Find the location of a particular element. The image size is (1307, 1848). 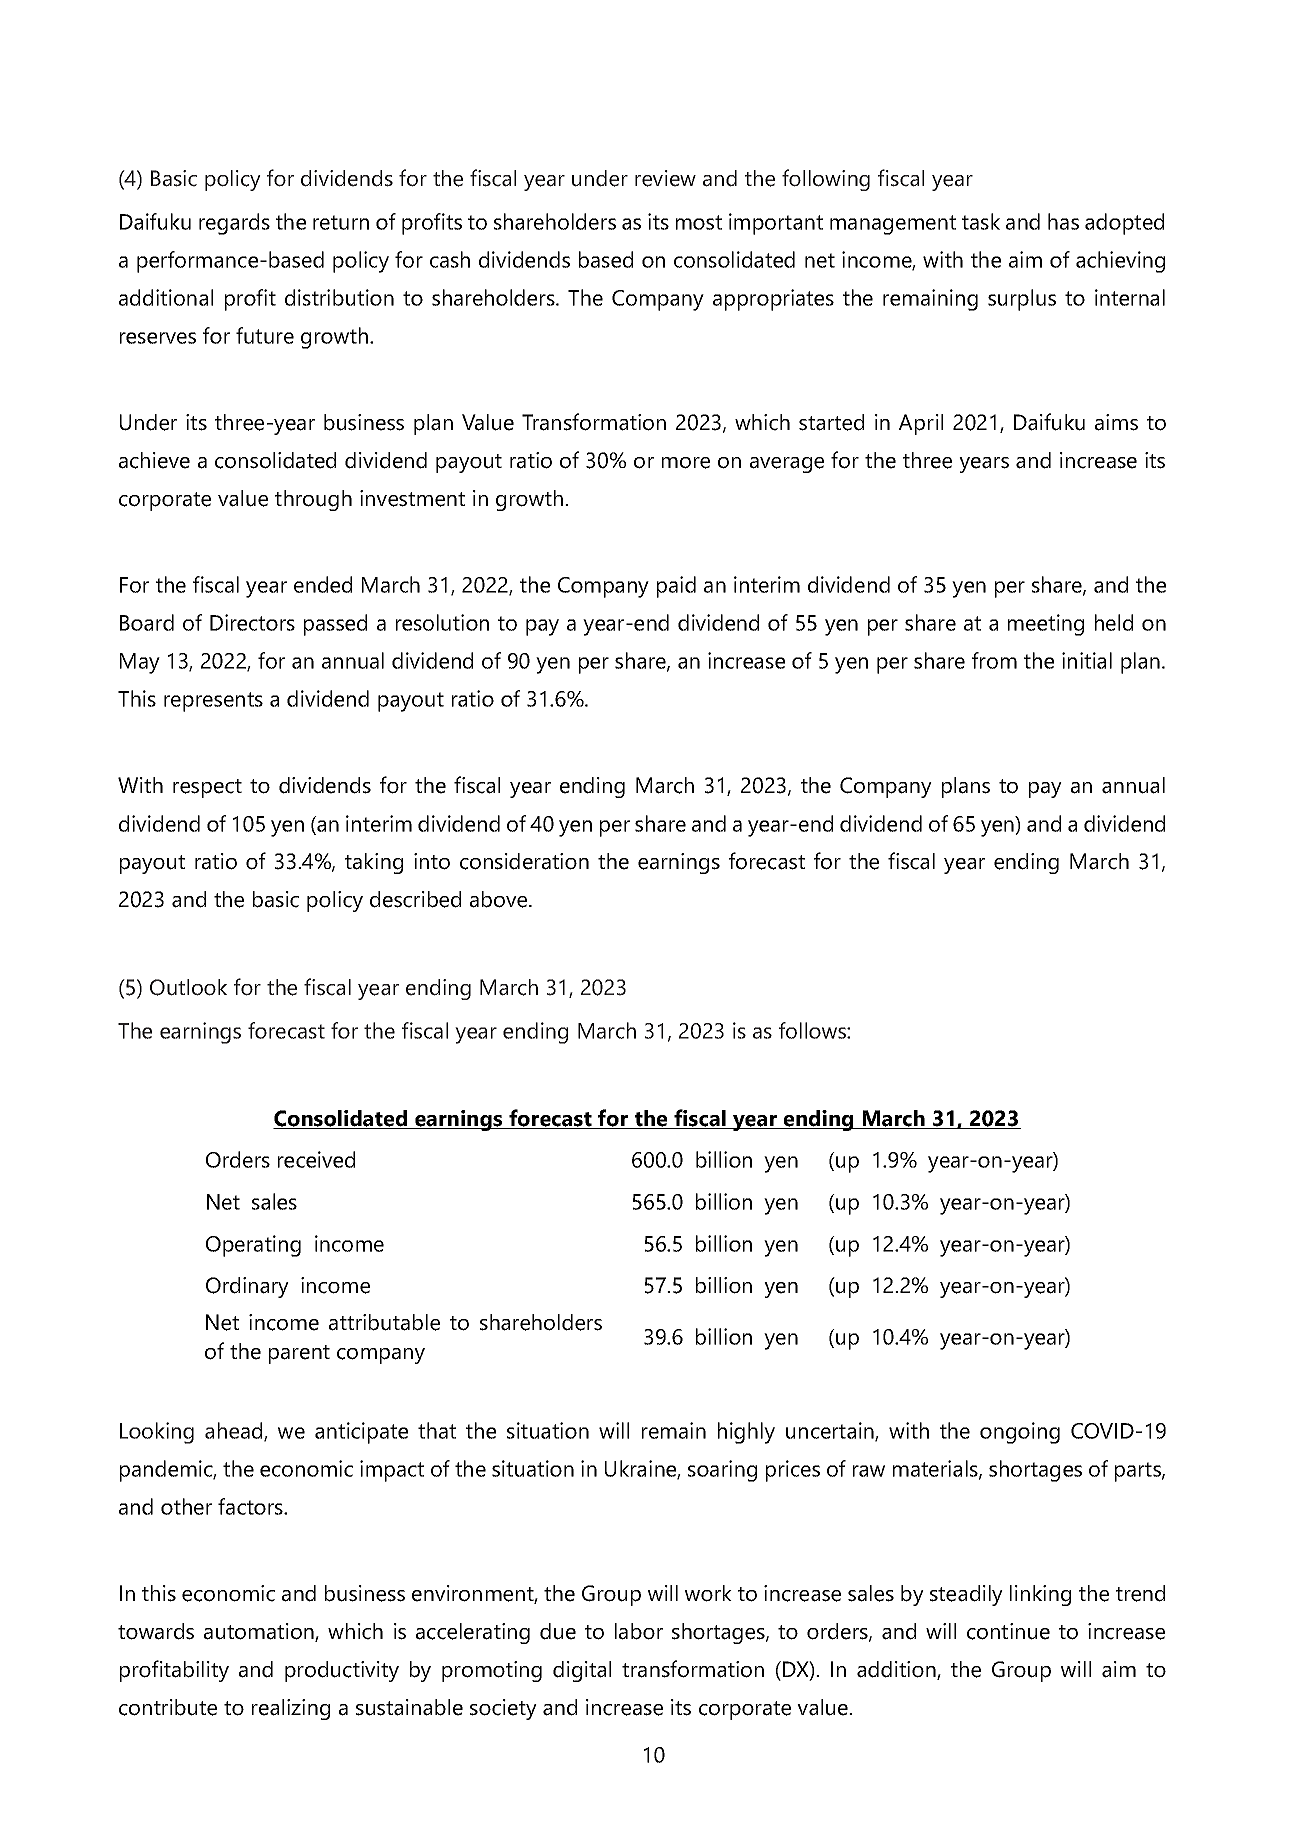

follows is located at coordinates (813, 1030).
